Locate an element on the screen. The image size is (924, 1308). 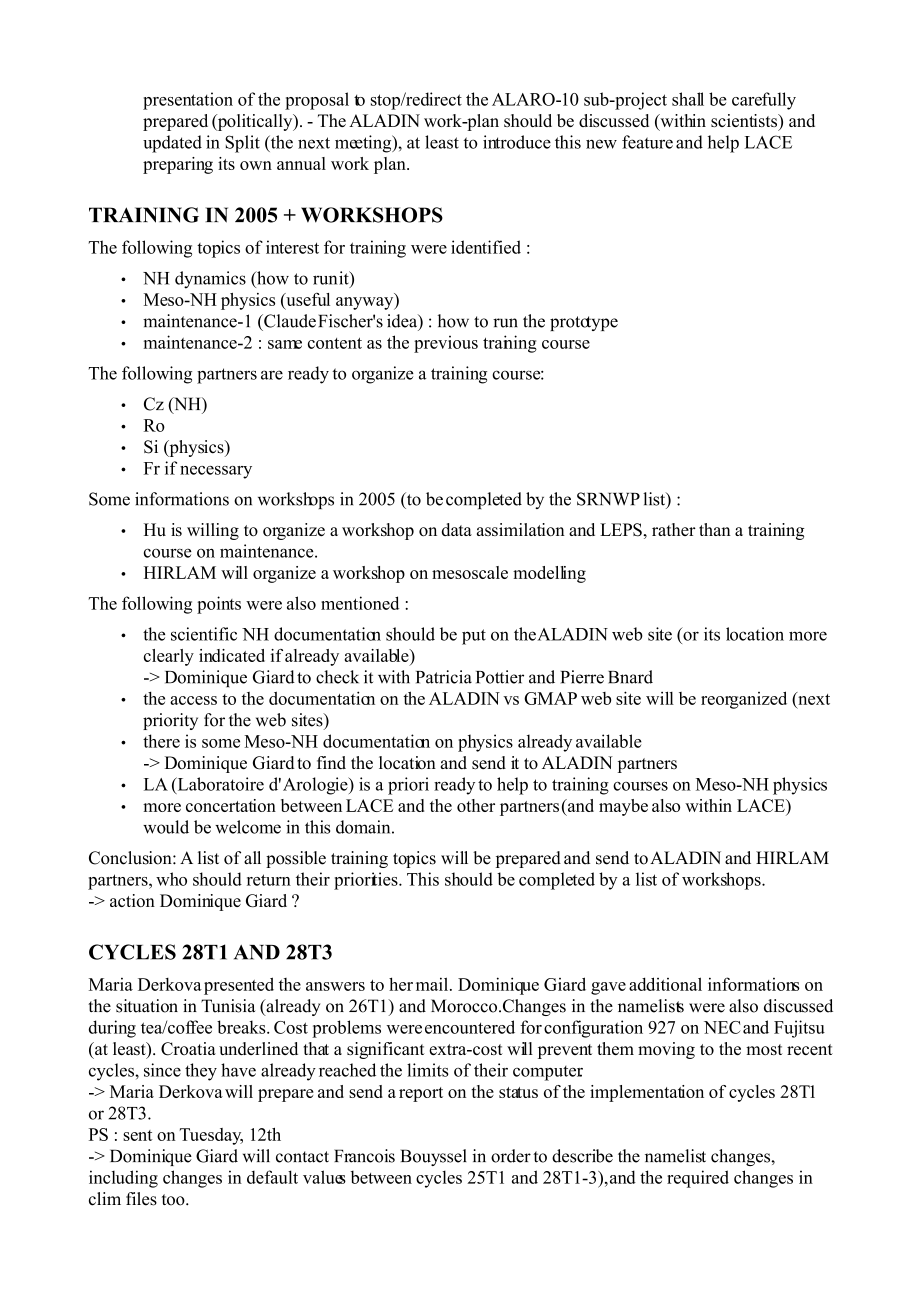
Pierre is located at coordinates (582, 677).
